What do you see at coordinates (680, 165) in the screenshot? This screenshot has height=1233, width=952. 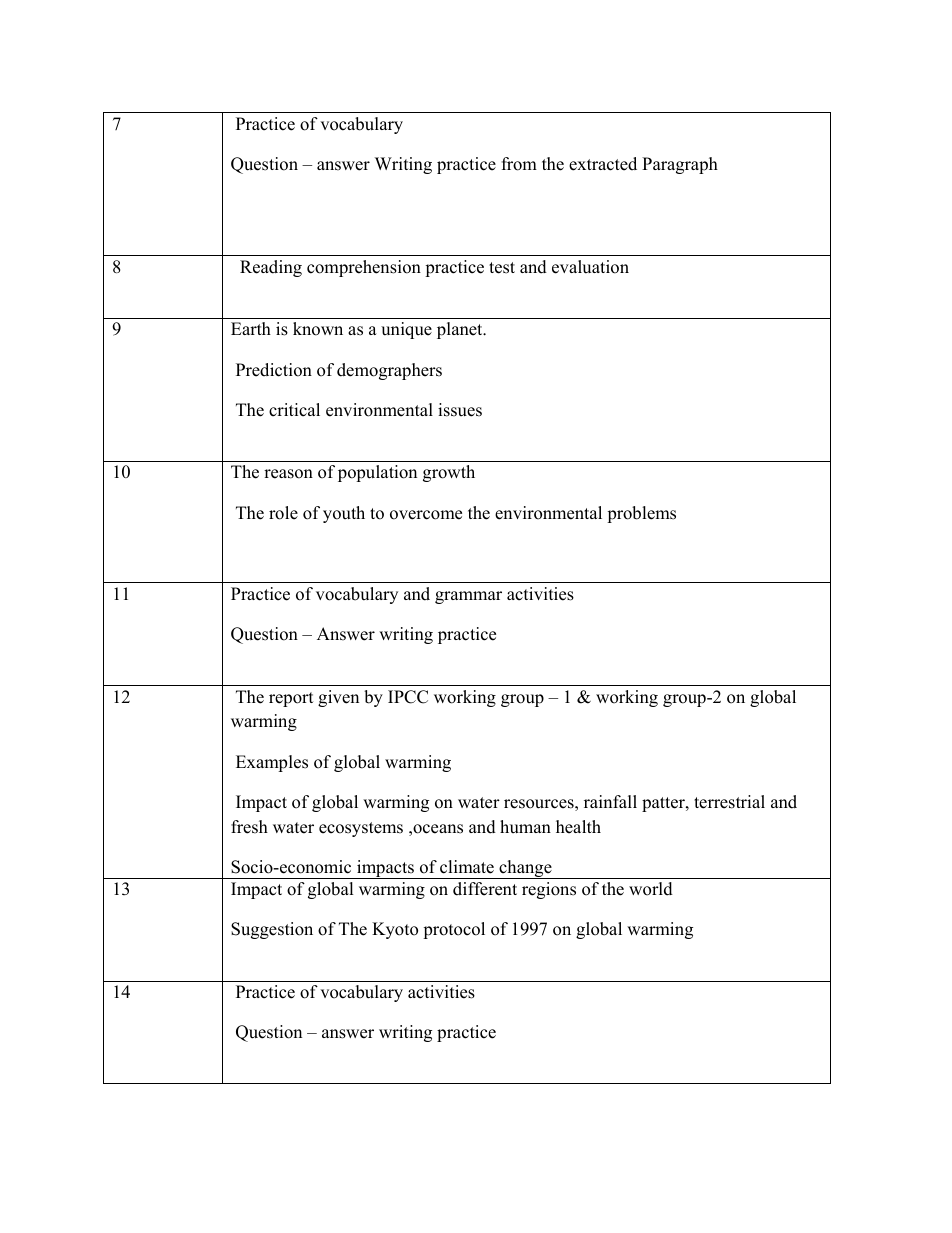 I see `Paragraph` at bounding box center [680, 165].
